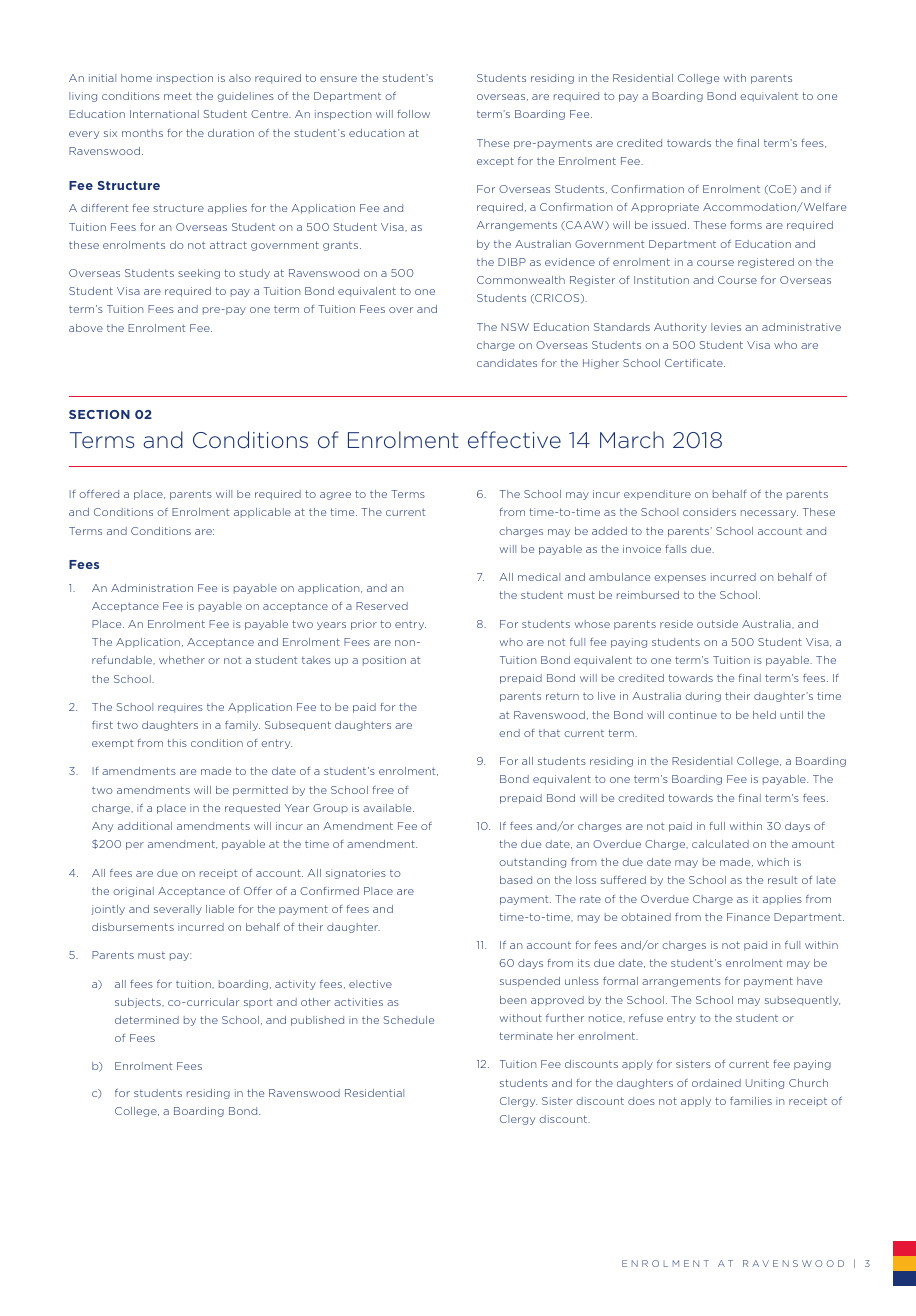 Image resolution: width=916 pixels, height=1316 pixels. I want to click on follow, so click(413, 114).
